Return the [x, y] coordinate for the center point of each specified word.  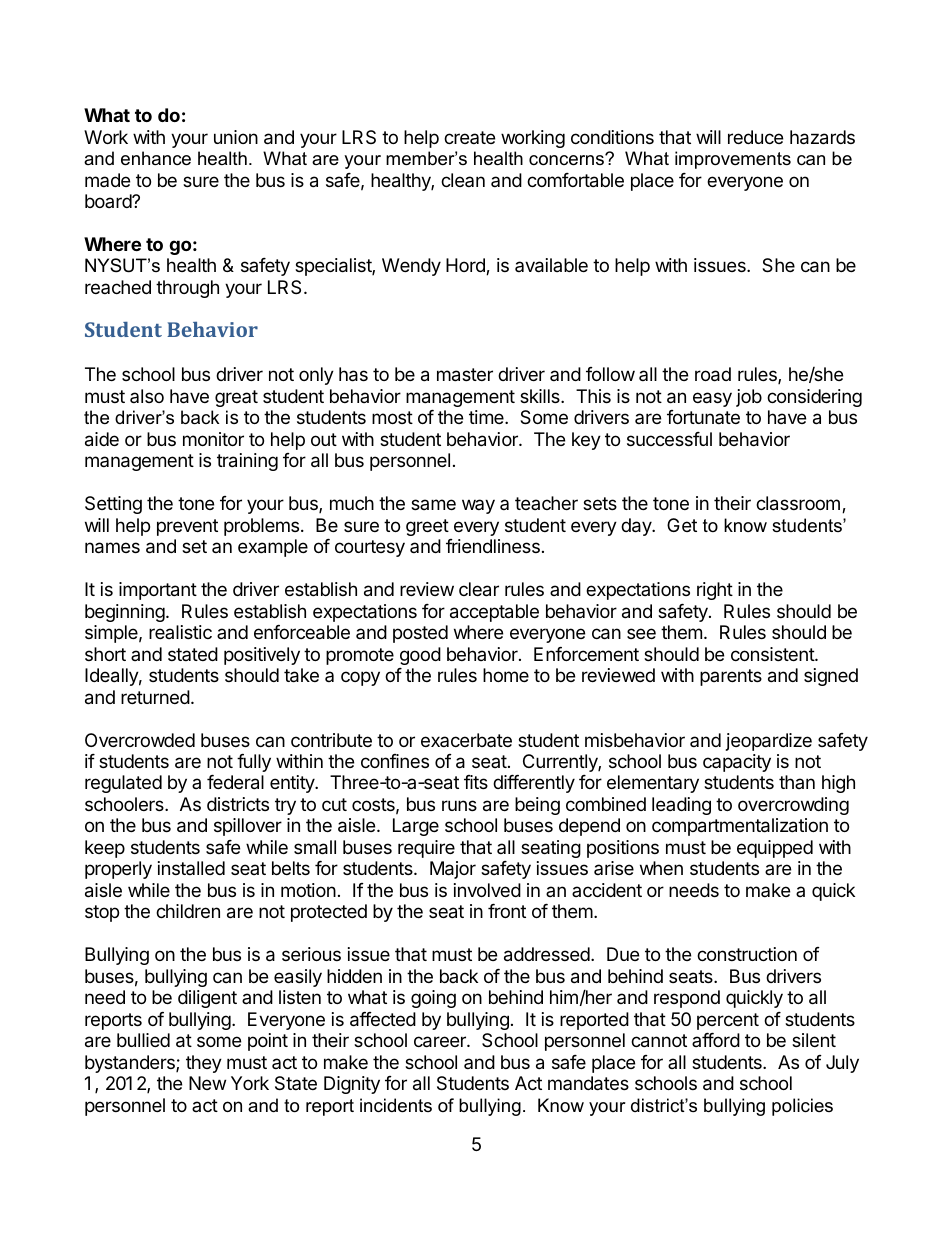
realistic [180, 632]
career [441, 1042]
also [147, 396]
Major [453, 870]
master [465, 375]
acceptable [494, 613]
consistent [773, 654]
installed [191, 868]
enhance [156, 158]
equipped [775, 849]
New [207, 1083]
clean [463, 180]
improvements [733, 160]
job [749, 398]
